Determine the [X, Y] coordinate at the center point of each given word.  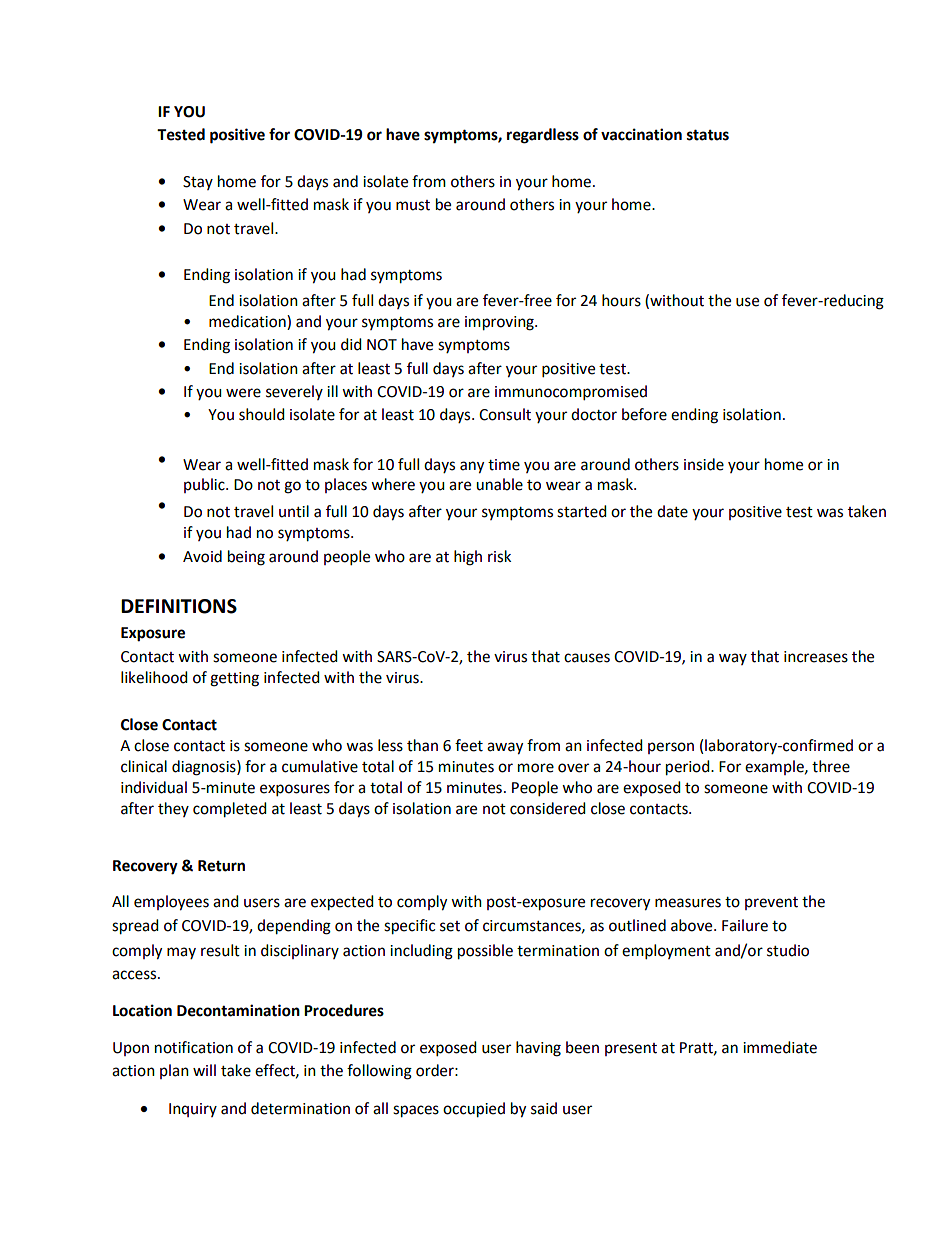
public [205, 485]
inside [704, 464]
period [689, 768]
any [472, 467]
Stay [198, 183]
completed [230, 810]
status [708, 135]
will [204, 1070]
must [413, 205]
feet [469, 745]
